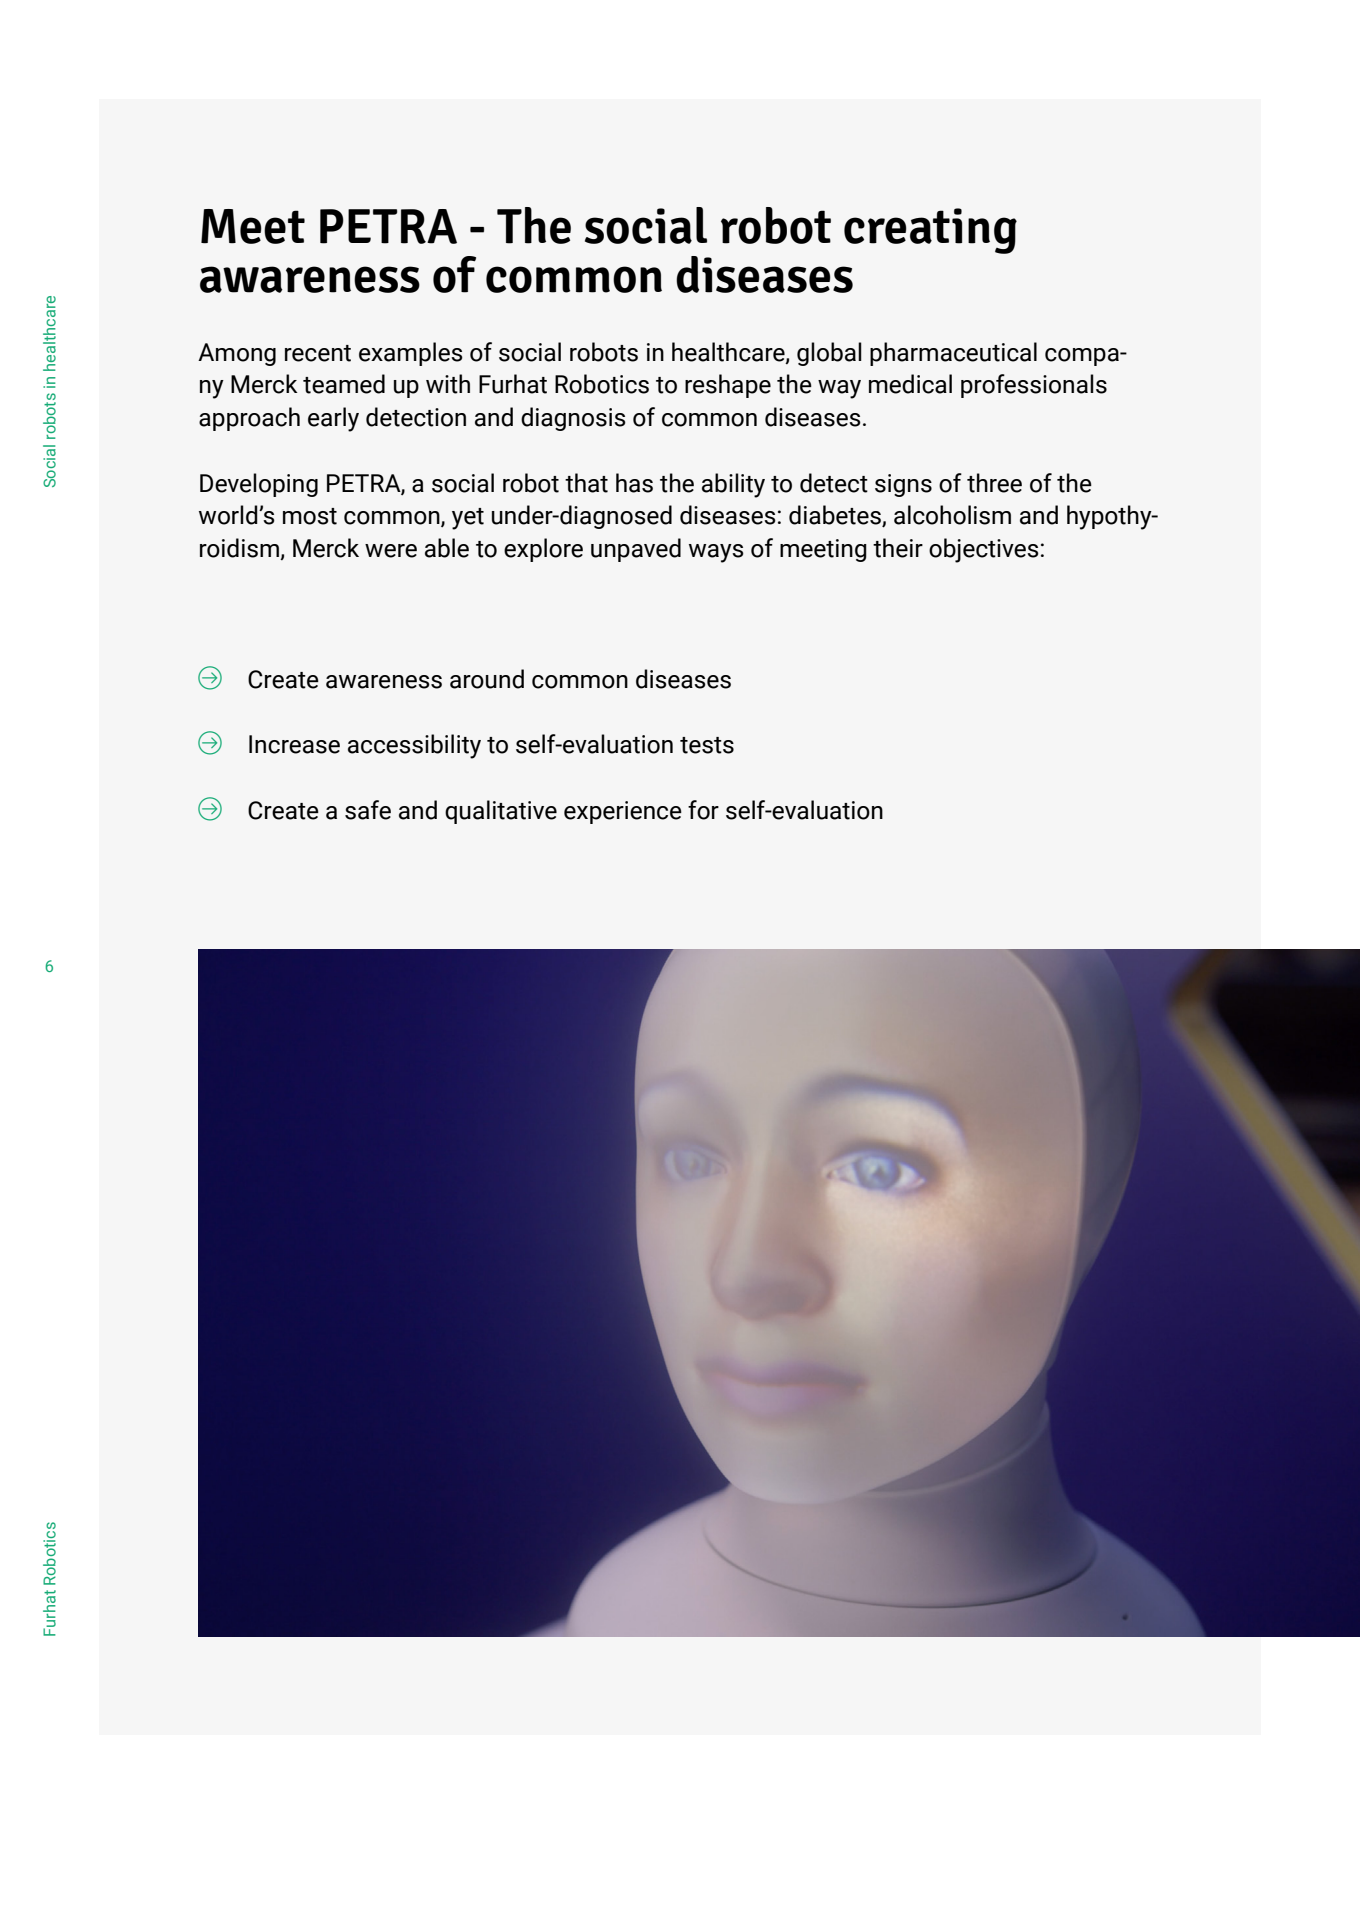 This document has width=1360, height=1932. Describe the element at coordinates (310, 516) in the document. I see `most` at that location.
